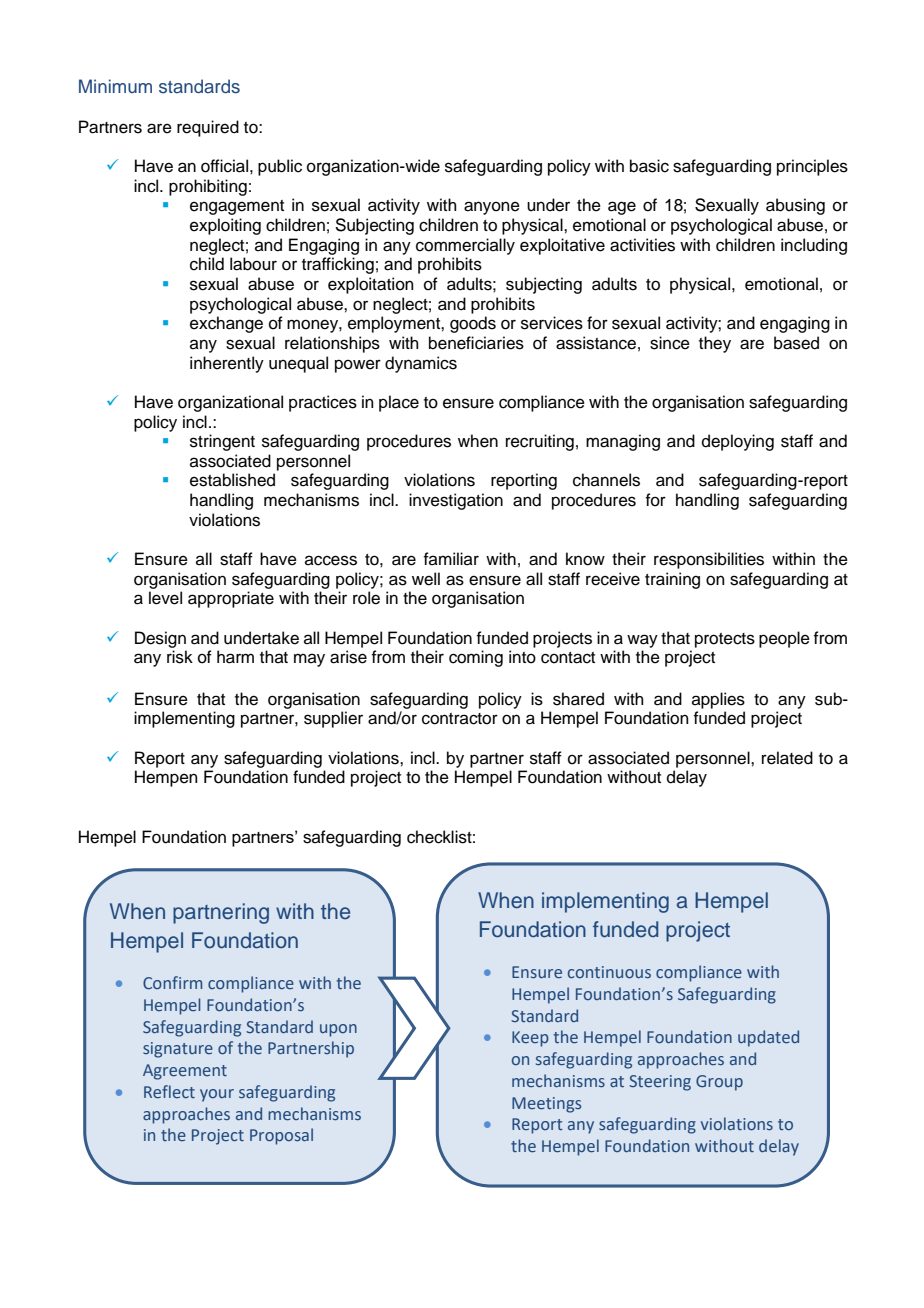  Describe the element at coordinates (217, 1095) in the screenshot. I see `your` at that location.
